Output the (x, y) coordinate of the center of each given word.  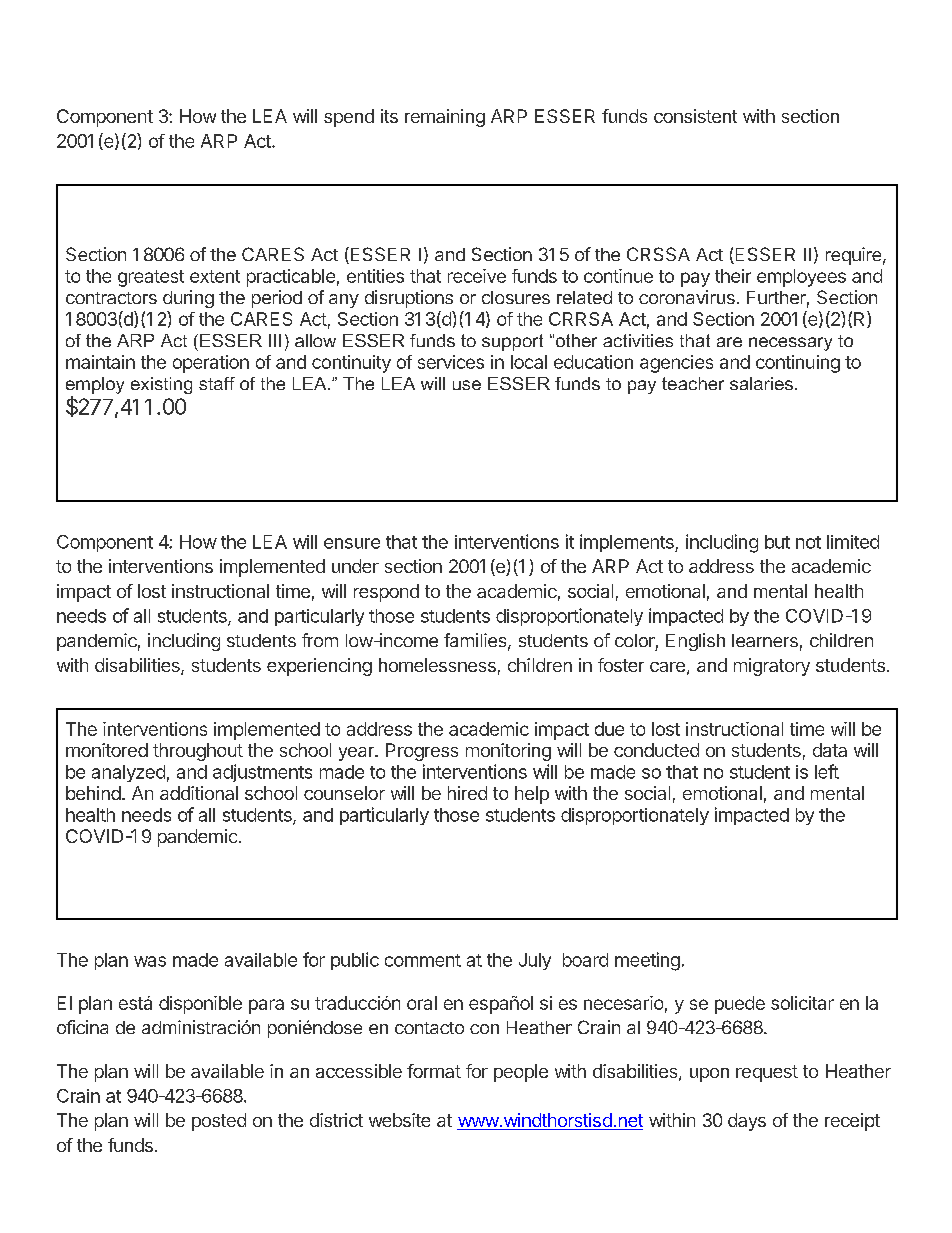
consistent (695, 116)
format (434, 1071)
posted (219, 1122)
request (767, 1073)
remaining (445, 118)
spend (349, 118)
